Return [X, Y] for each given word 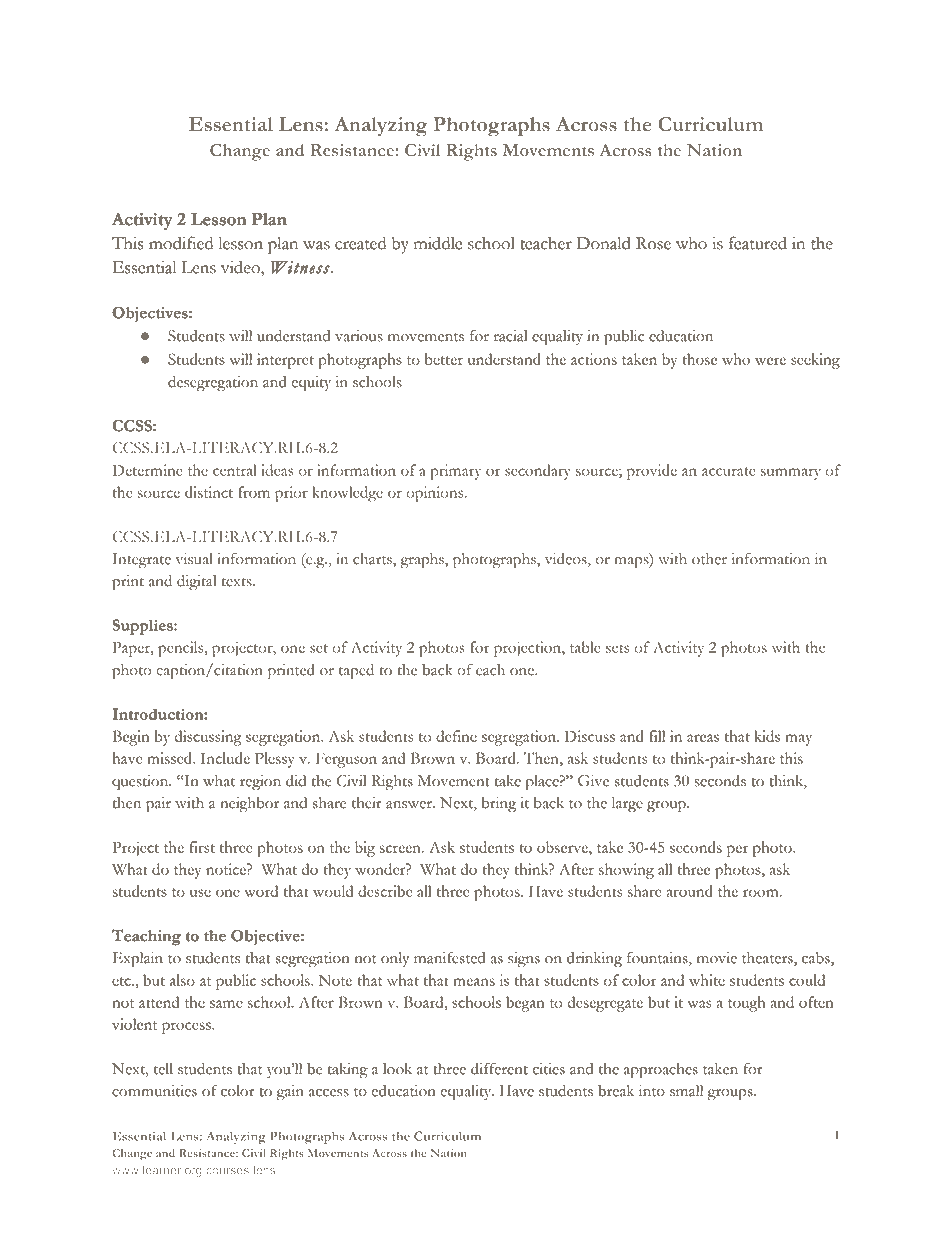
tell [163, 1069]
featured [758, 243]
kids [767, 736]
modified [181, 243]
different [499, 1069]
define [456, 736]
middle [438, 243]
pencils [182, 649]
